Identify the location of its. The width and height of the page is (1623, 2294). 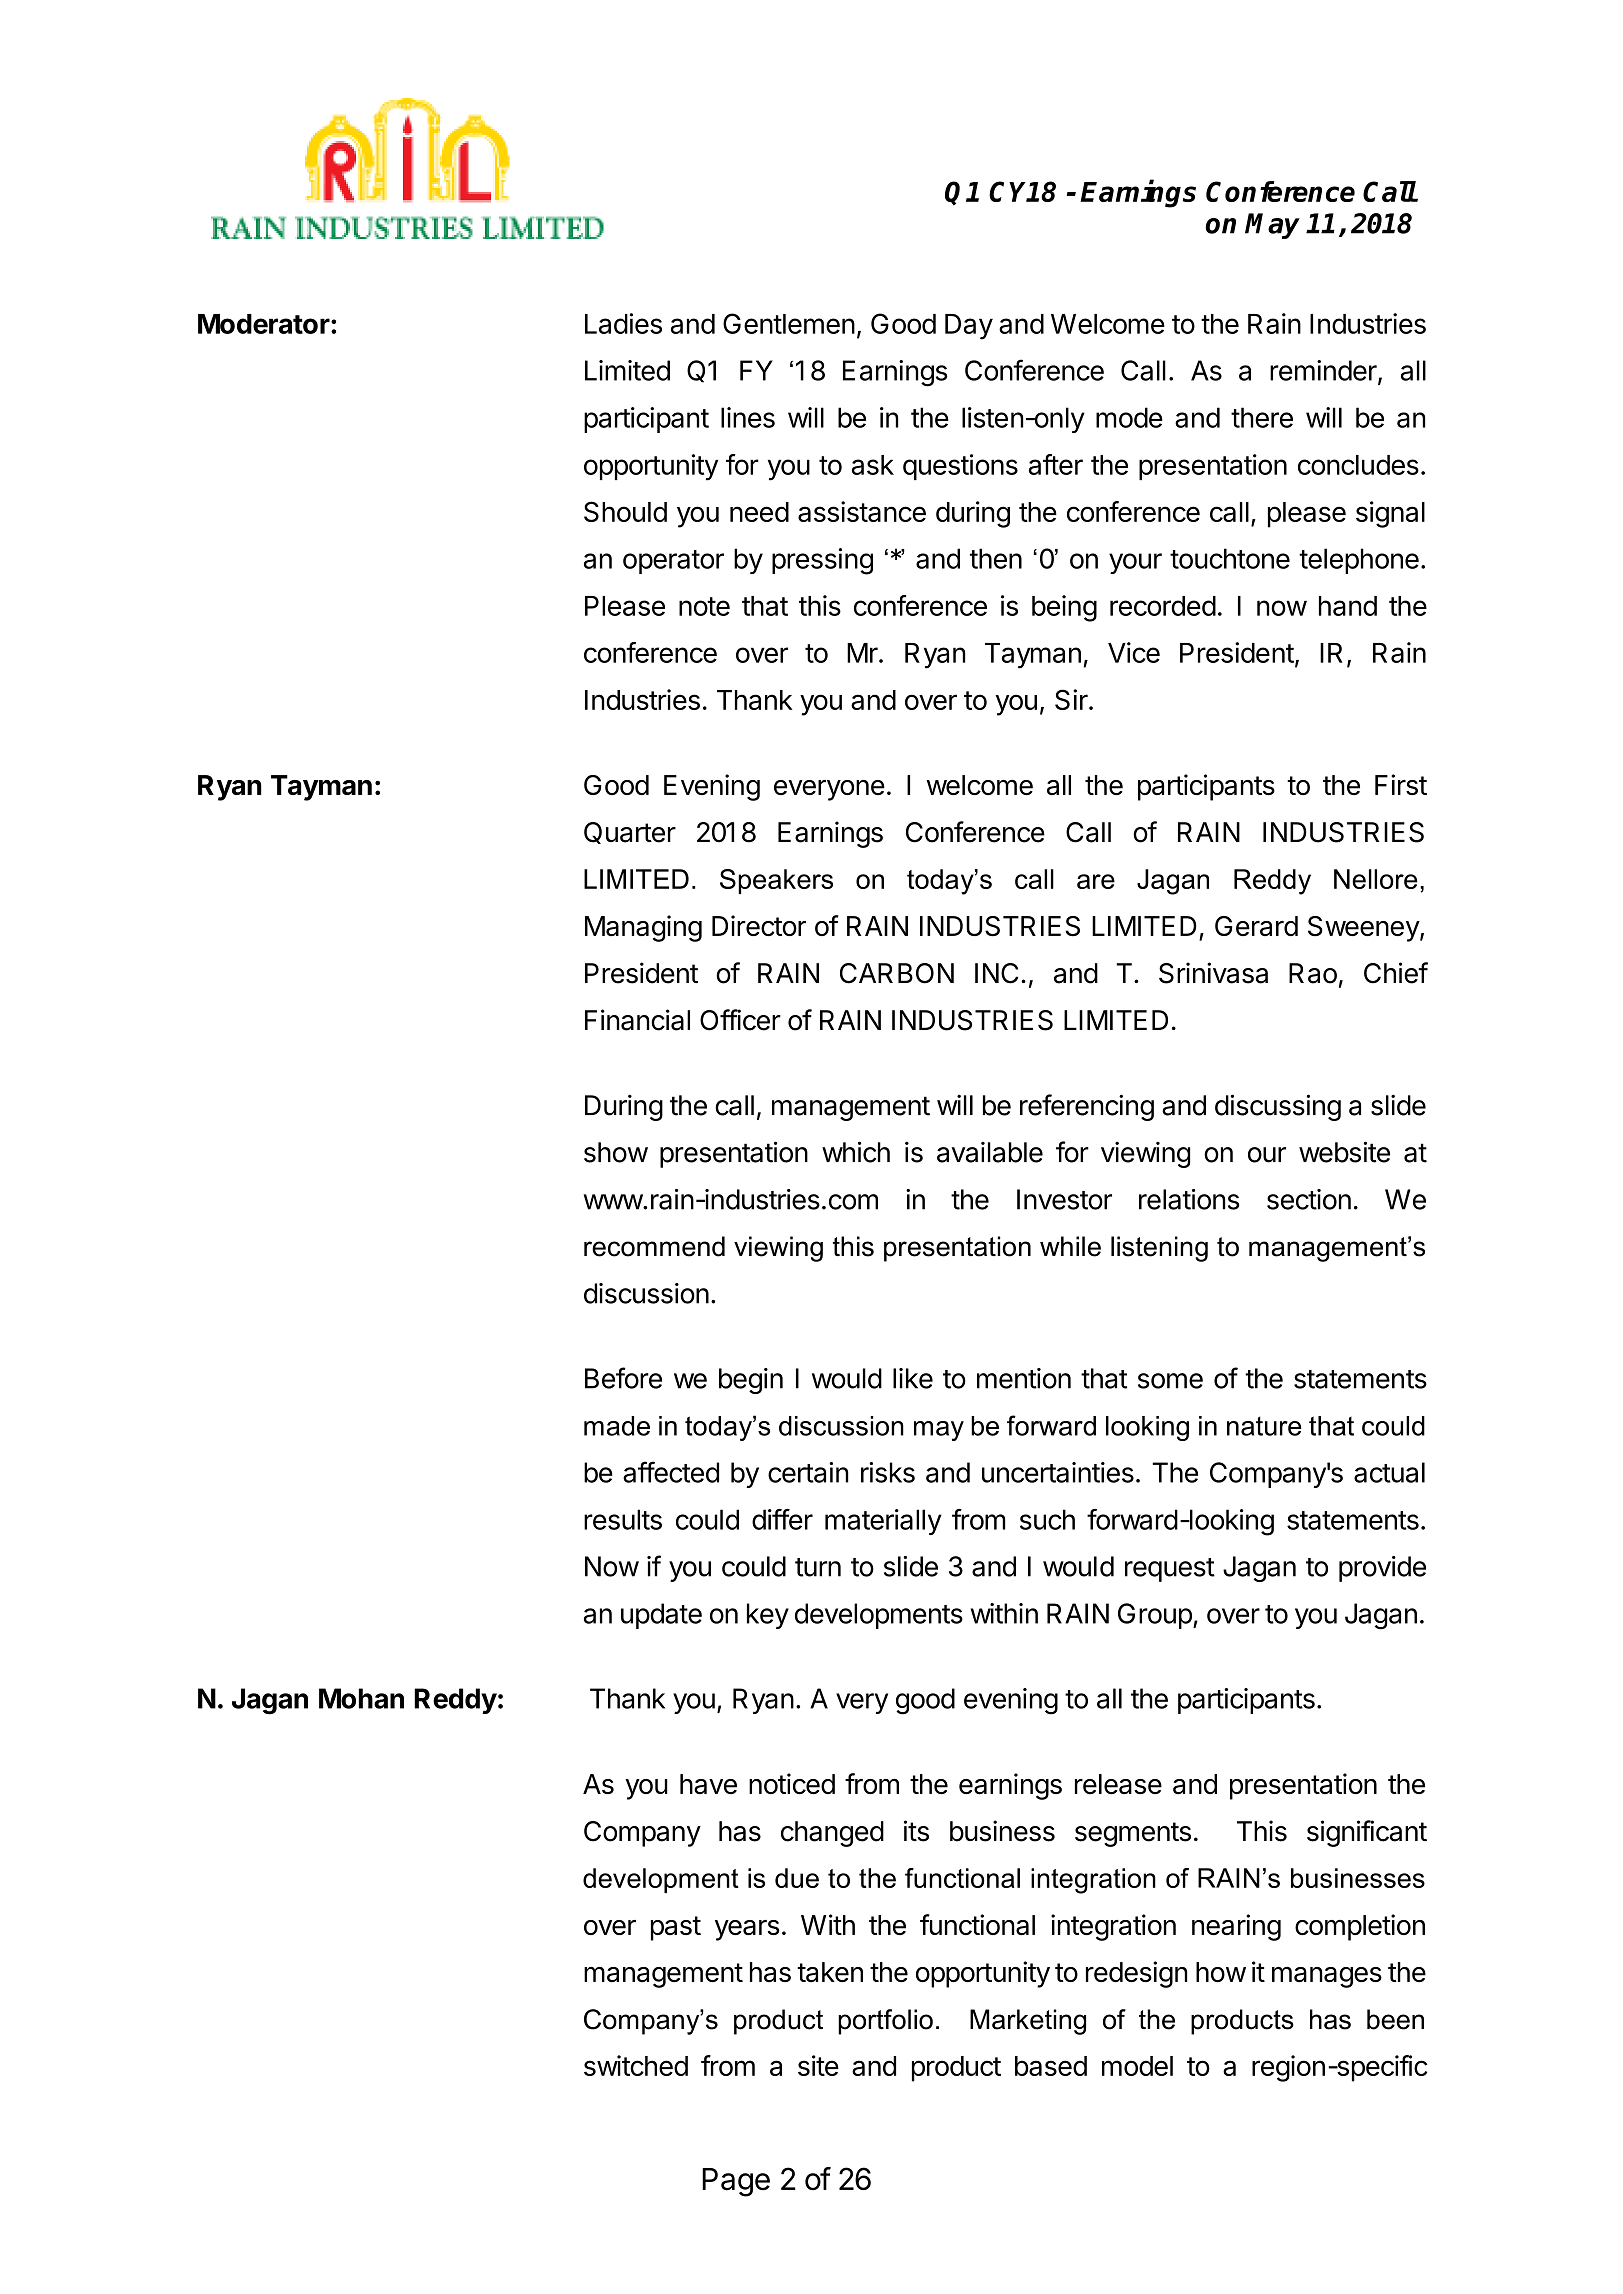
(916, 1831).
